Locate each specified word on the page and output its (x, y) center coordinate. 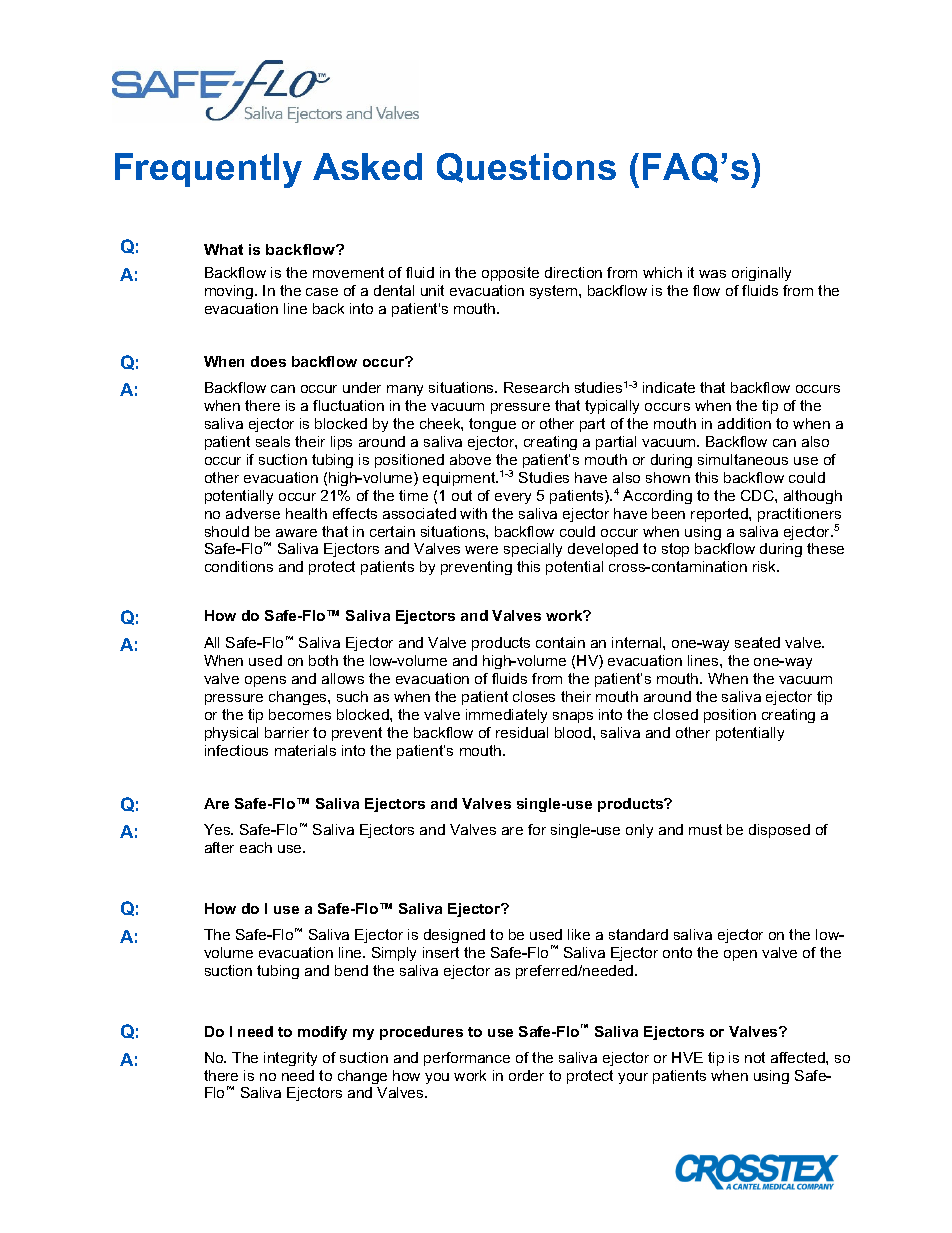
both (323, 660)
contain (560, 642)
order (526, 1075)
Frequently (208, 170)
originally (761, 274)
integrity (290, 1059)
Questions (526, 168)
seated (757, 642)
